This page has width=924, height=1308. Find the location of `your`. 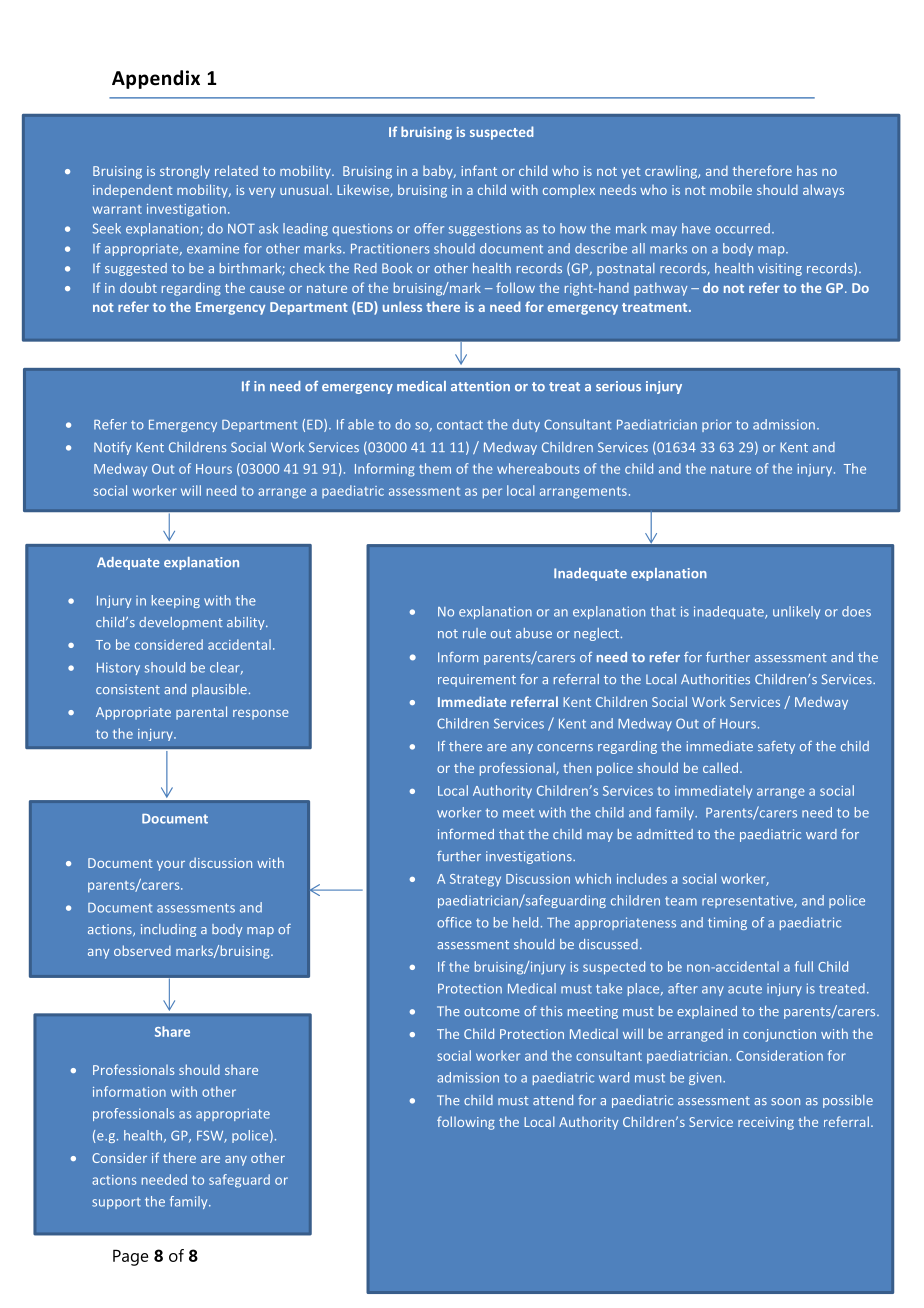

your is located at coordinates (171, 866).
